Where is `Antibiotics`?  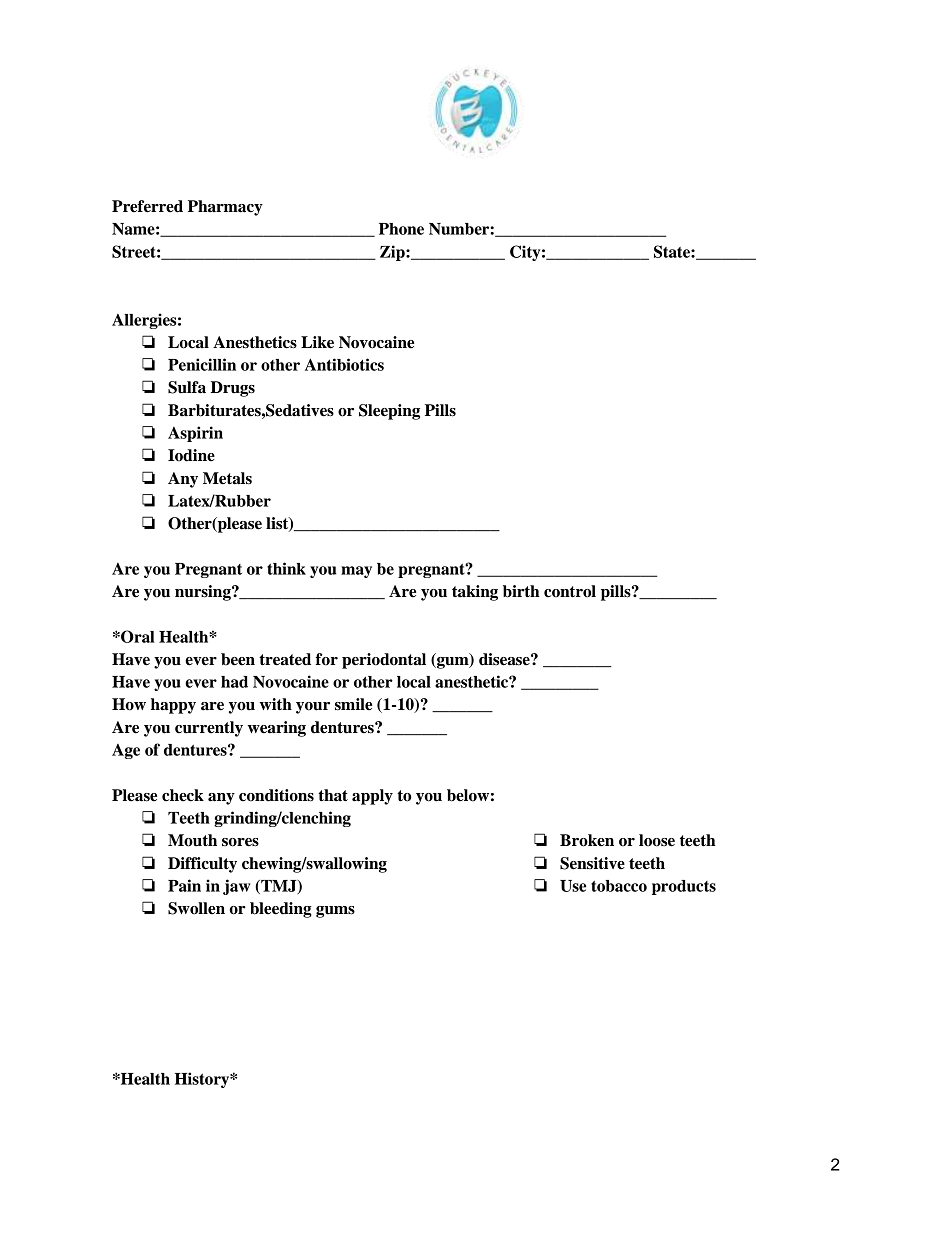 Antibiotics is located at coordinates (344, 364).
